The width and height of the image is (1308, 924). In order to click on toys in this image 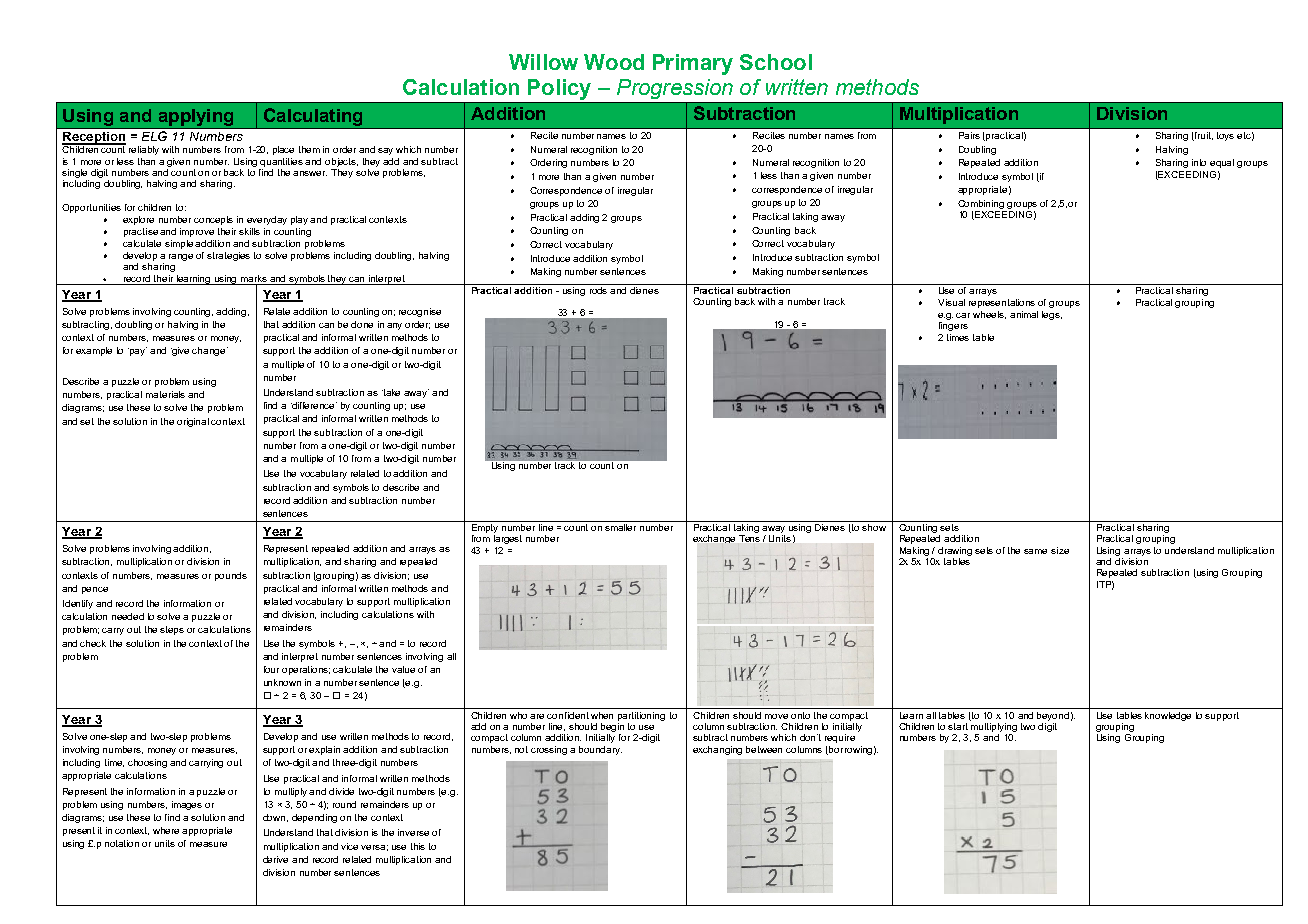, I will do `click(1225, 136)`.
